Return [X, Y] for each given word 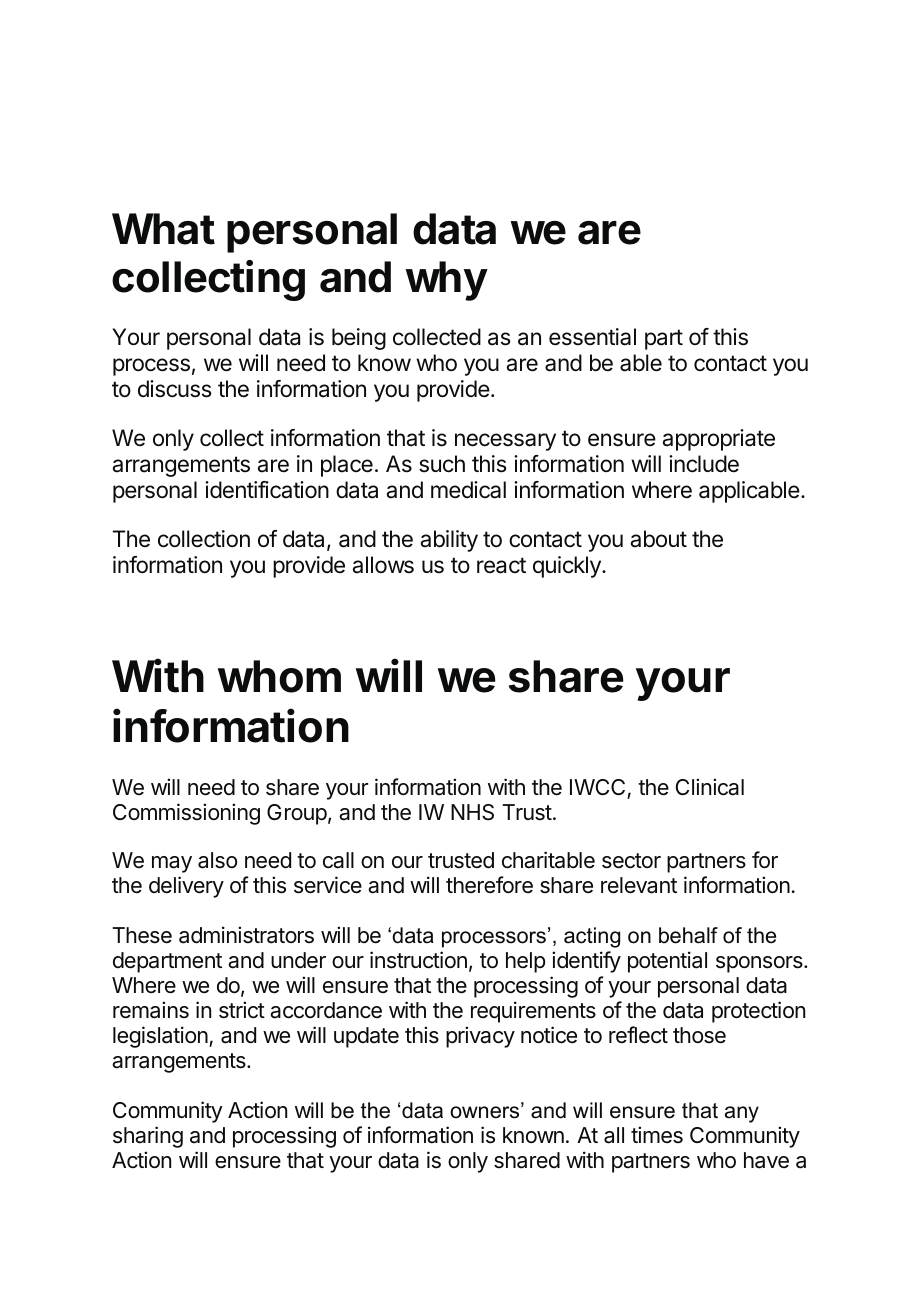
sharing [148, 1137]
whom [279, 676]
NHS [472, 812]
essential [592, 337]
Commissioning [186, 814]
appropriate [719, 440]
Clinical [710, 787]
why [446, 281]
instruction [418, 960]
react [501, 565]
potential [667, 962]
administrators [246, 935]
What [163, 229]
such [442, 464]
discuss [175, 389]
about [659, 539]
